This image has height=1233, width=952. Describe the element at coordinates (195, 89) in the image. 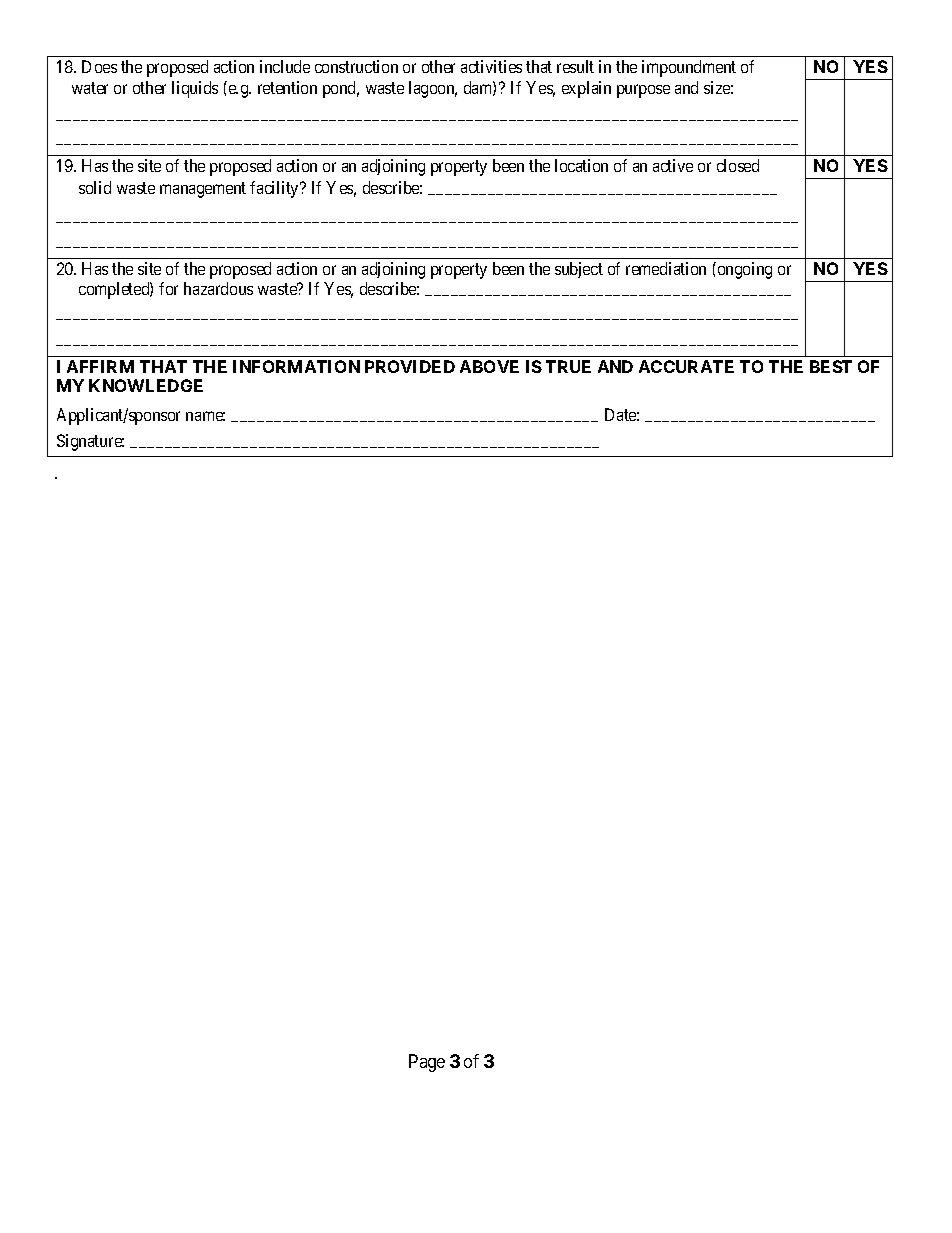

I see `liquids` at that location.
